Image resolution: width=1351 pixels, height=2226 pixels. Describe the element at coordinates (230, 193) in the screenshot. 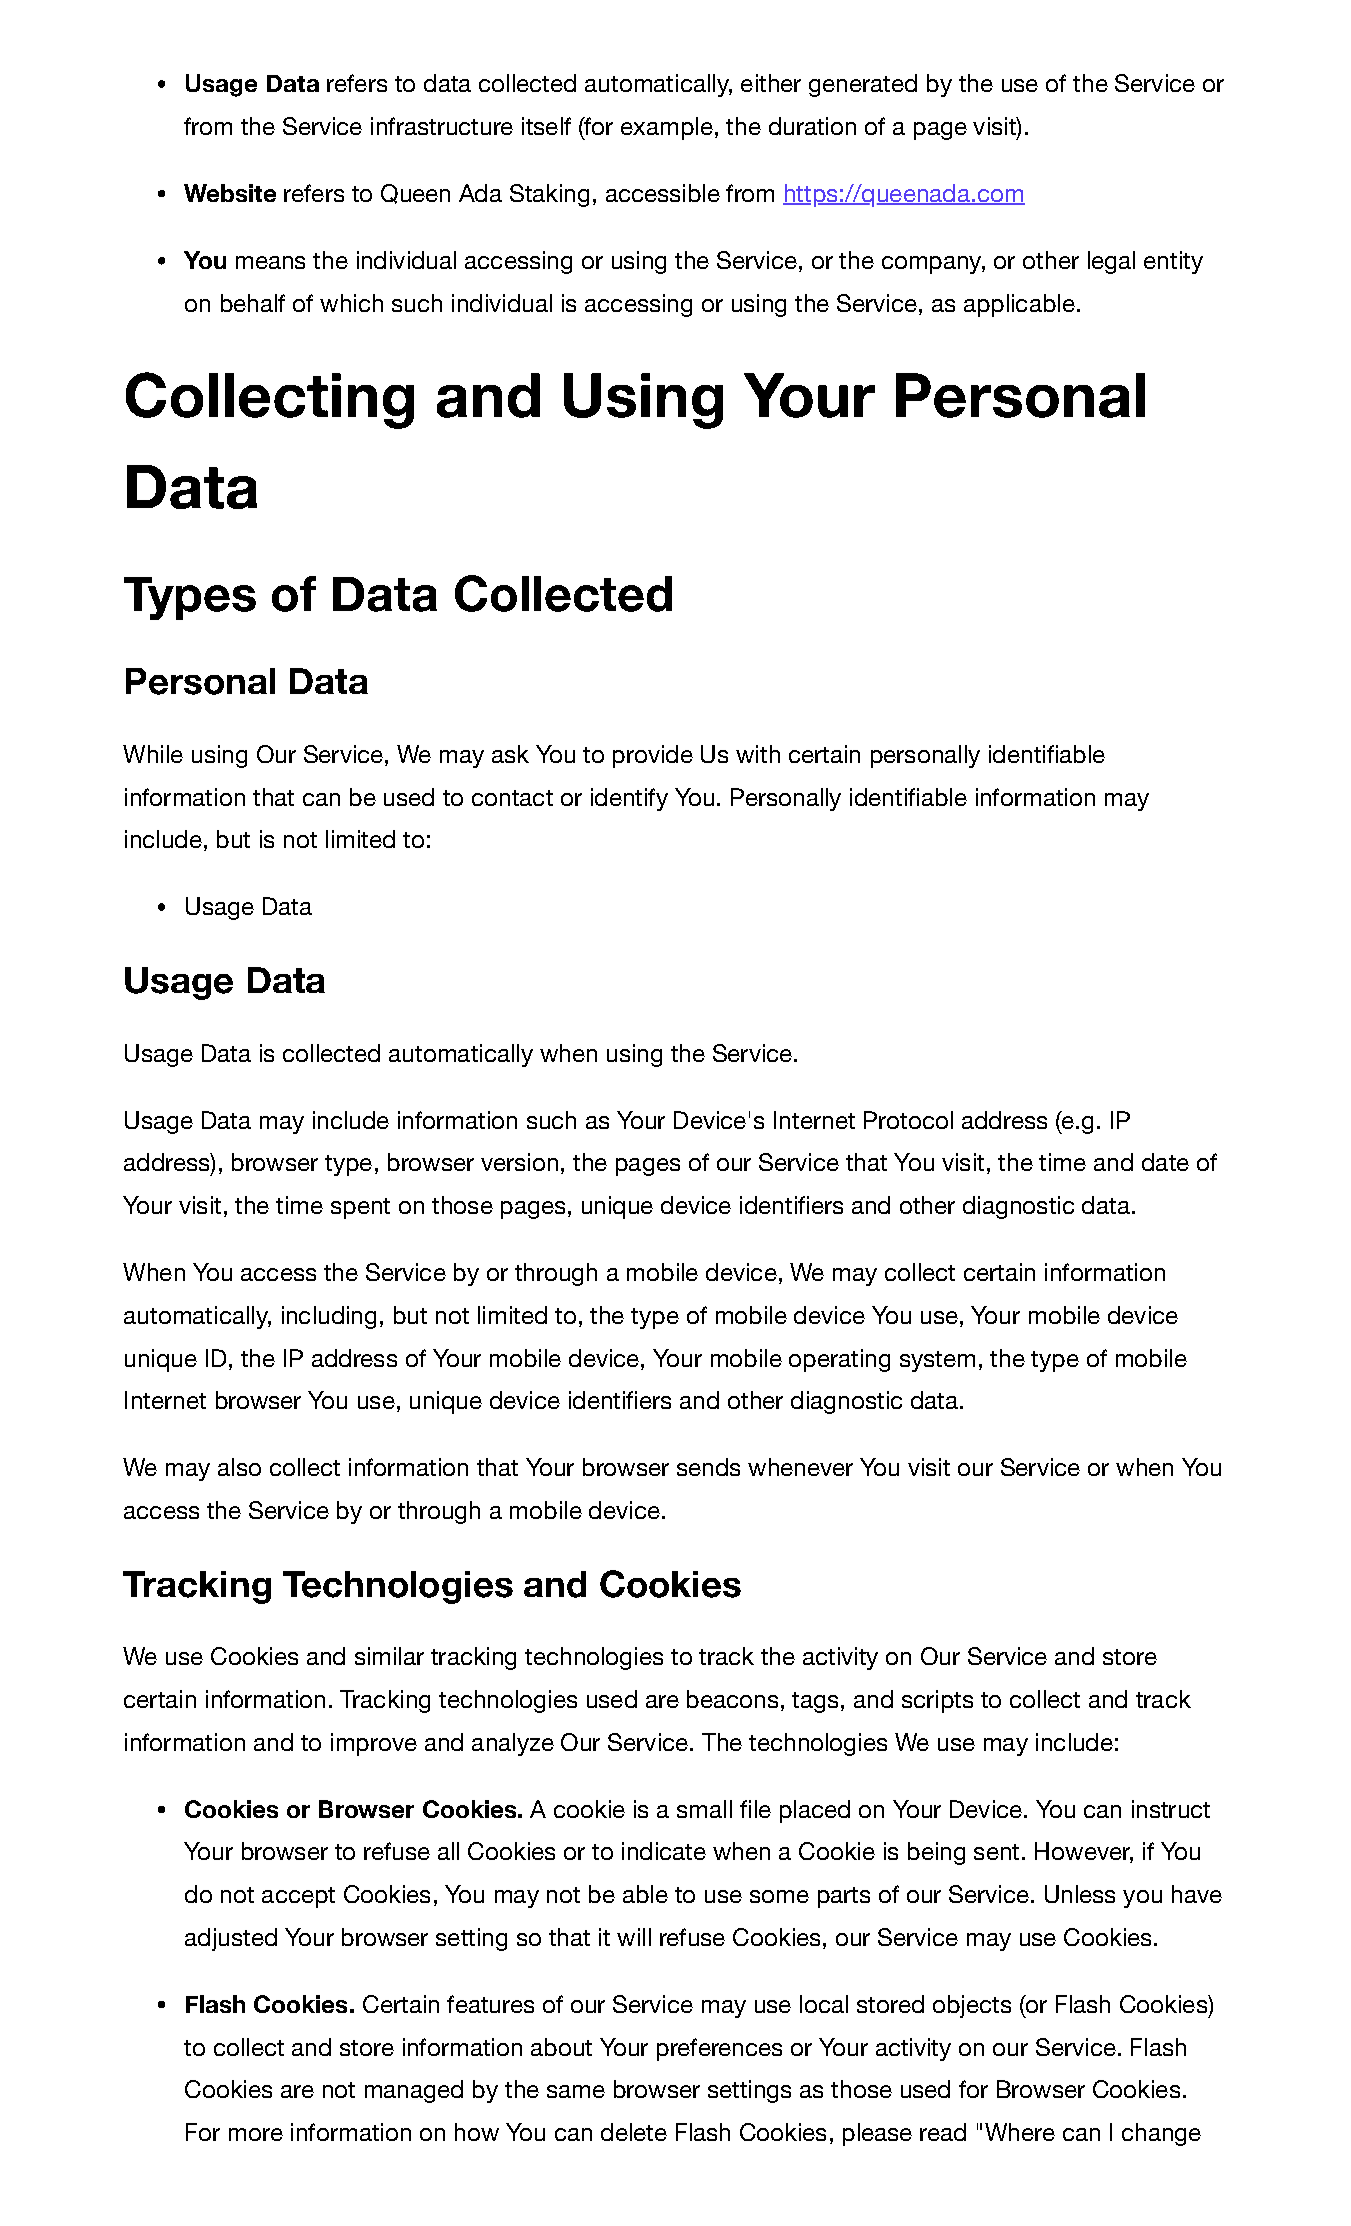

I see `Website` at that location.
